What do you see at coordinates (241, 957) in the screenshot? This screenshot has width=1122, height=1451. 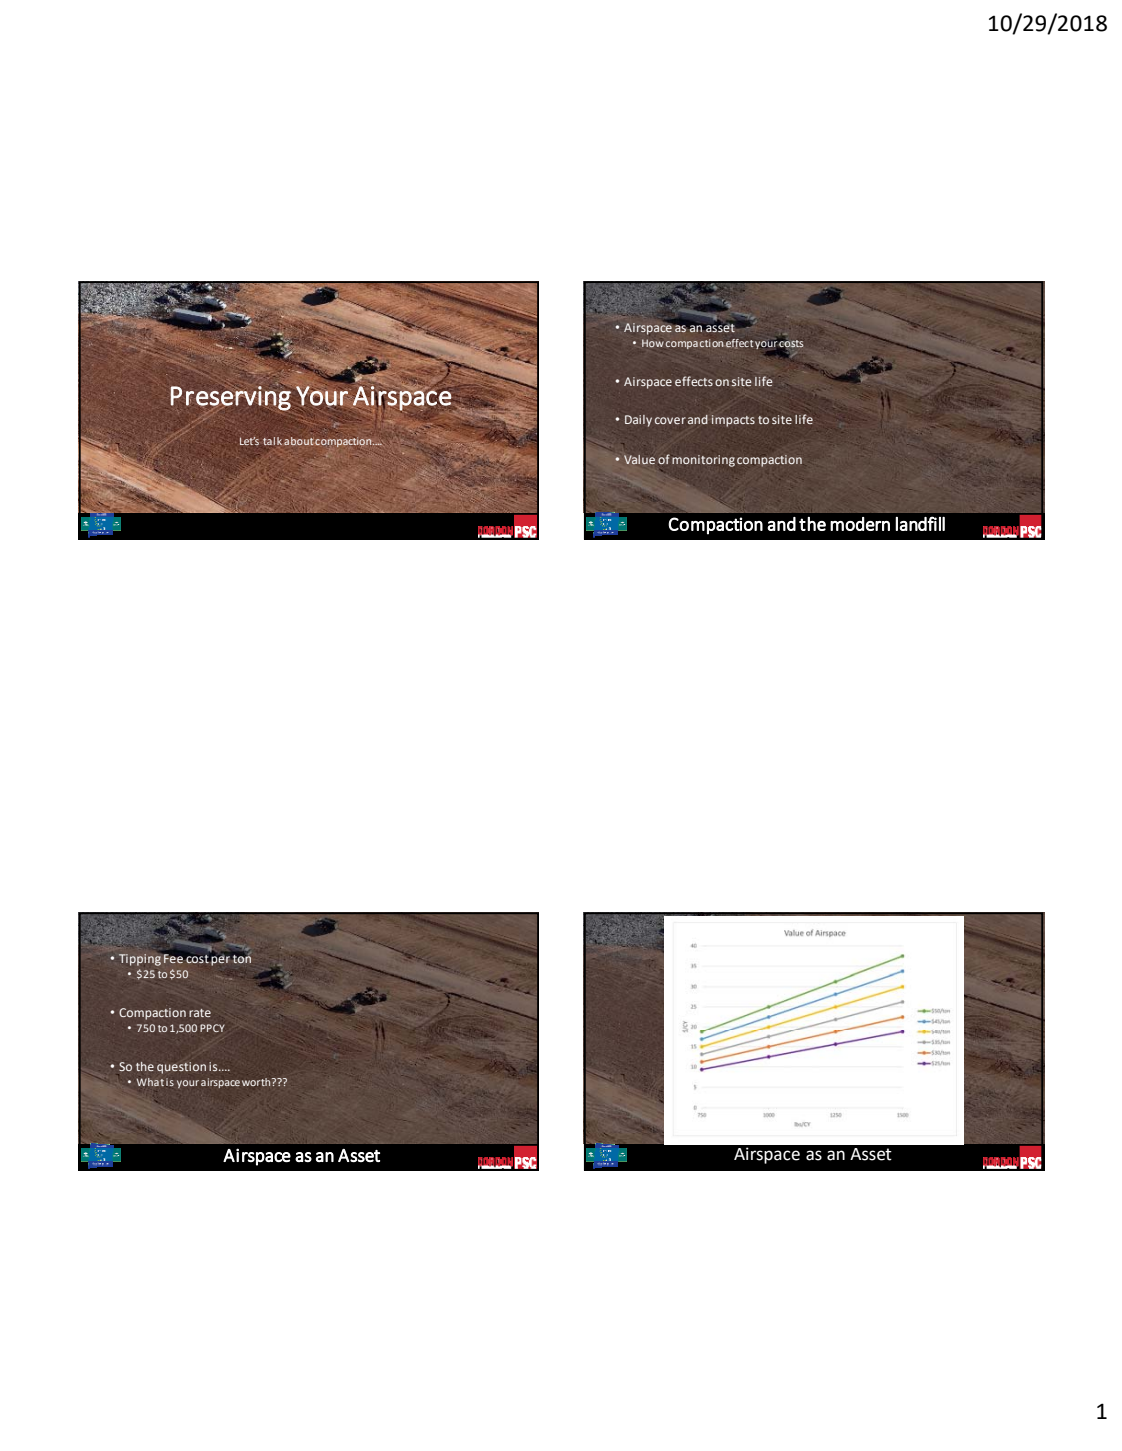 I see `ton` at bounding box center [241, 957].
